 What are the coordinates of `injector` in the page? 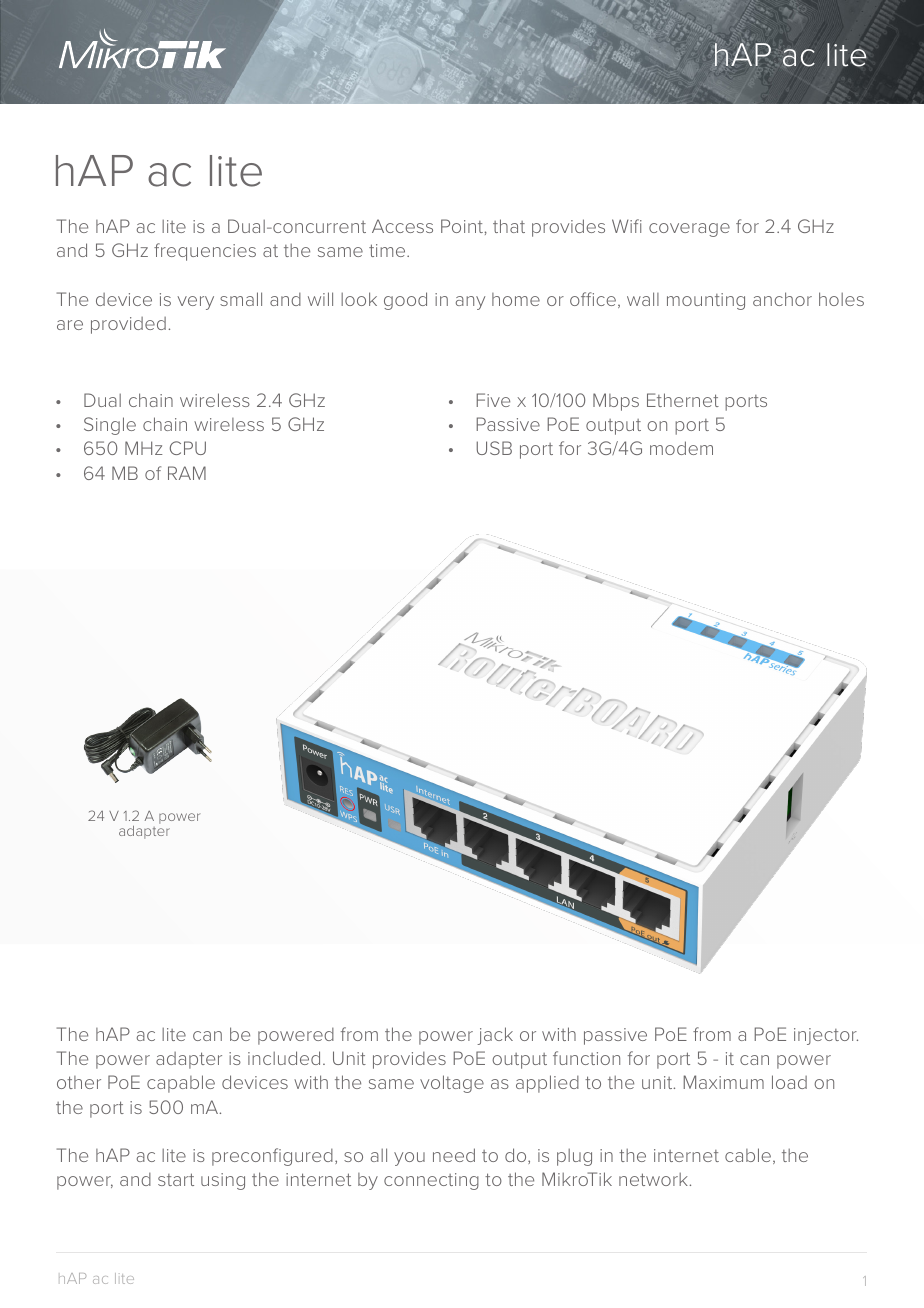 It's located at (826, 1036).
